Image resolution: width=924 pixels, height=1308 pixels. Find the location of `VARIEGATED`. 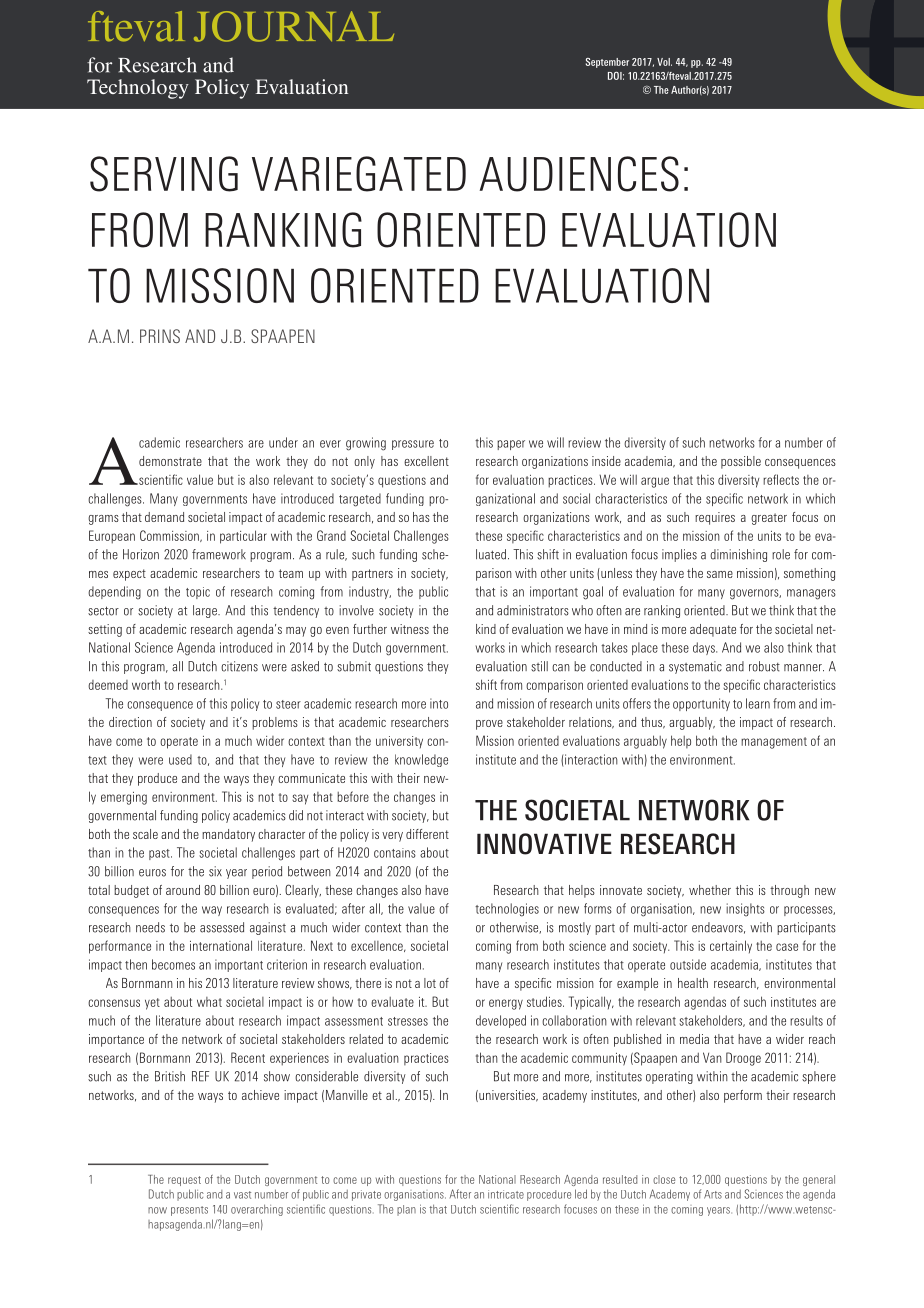

VARIEGATED is located at coordinates (359, 174).
